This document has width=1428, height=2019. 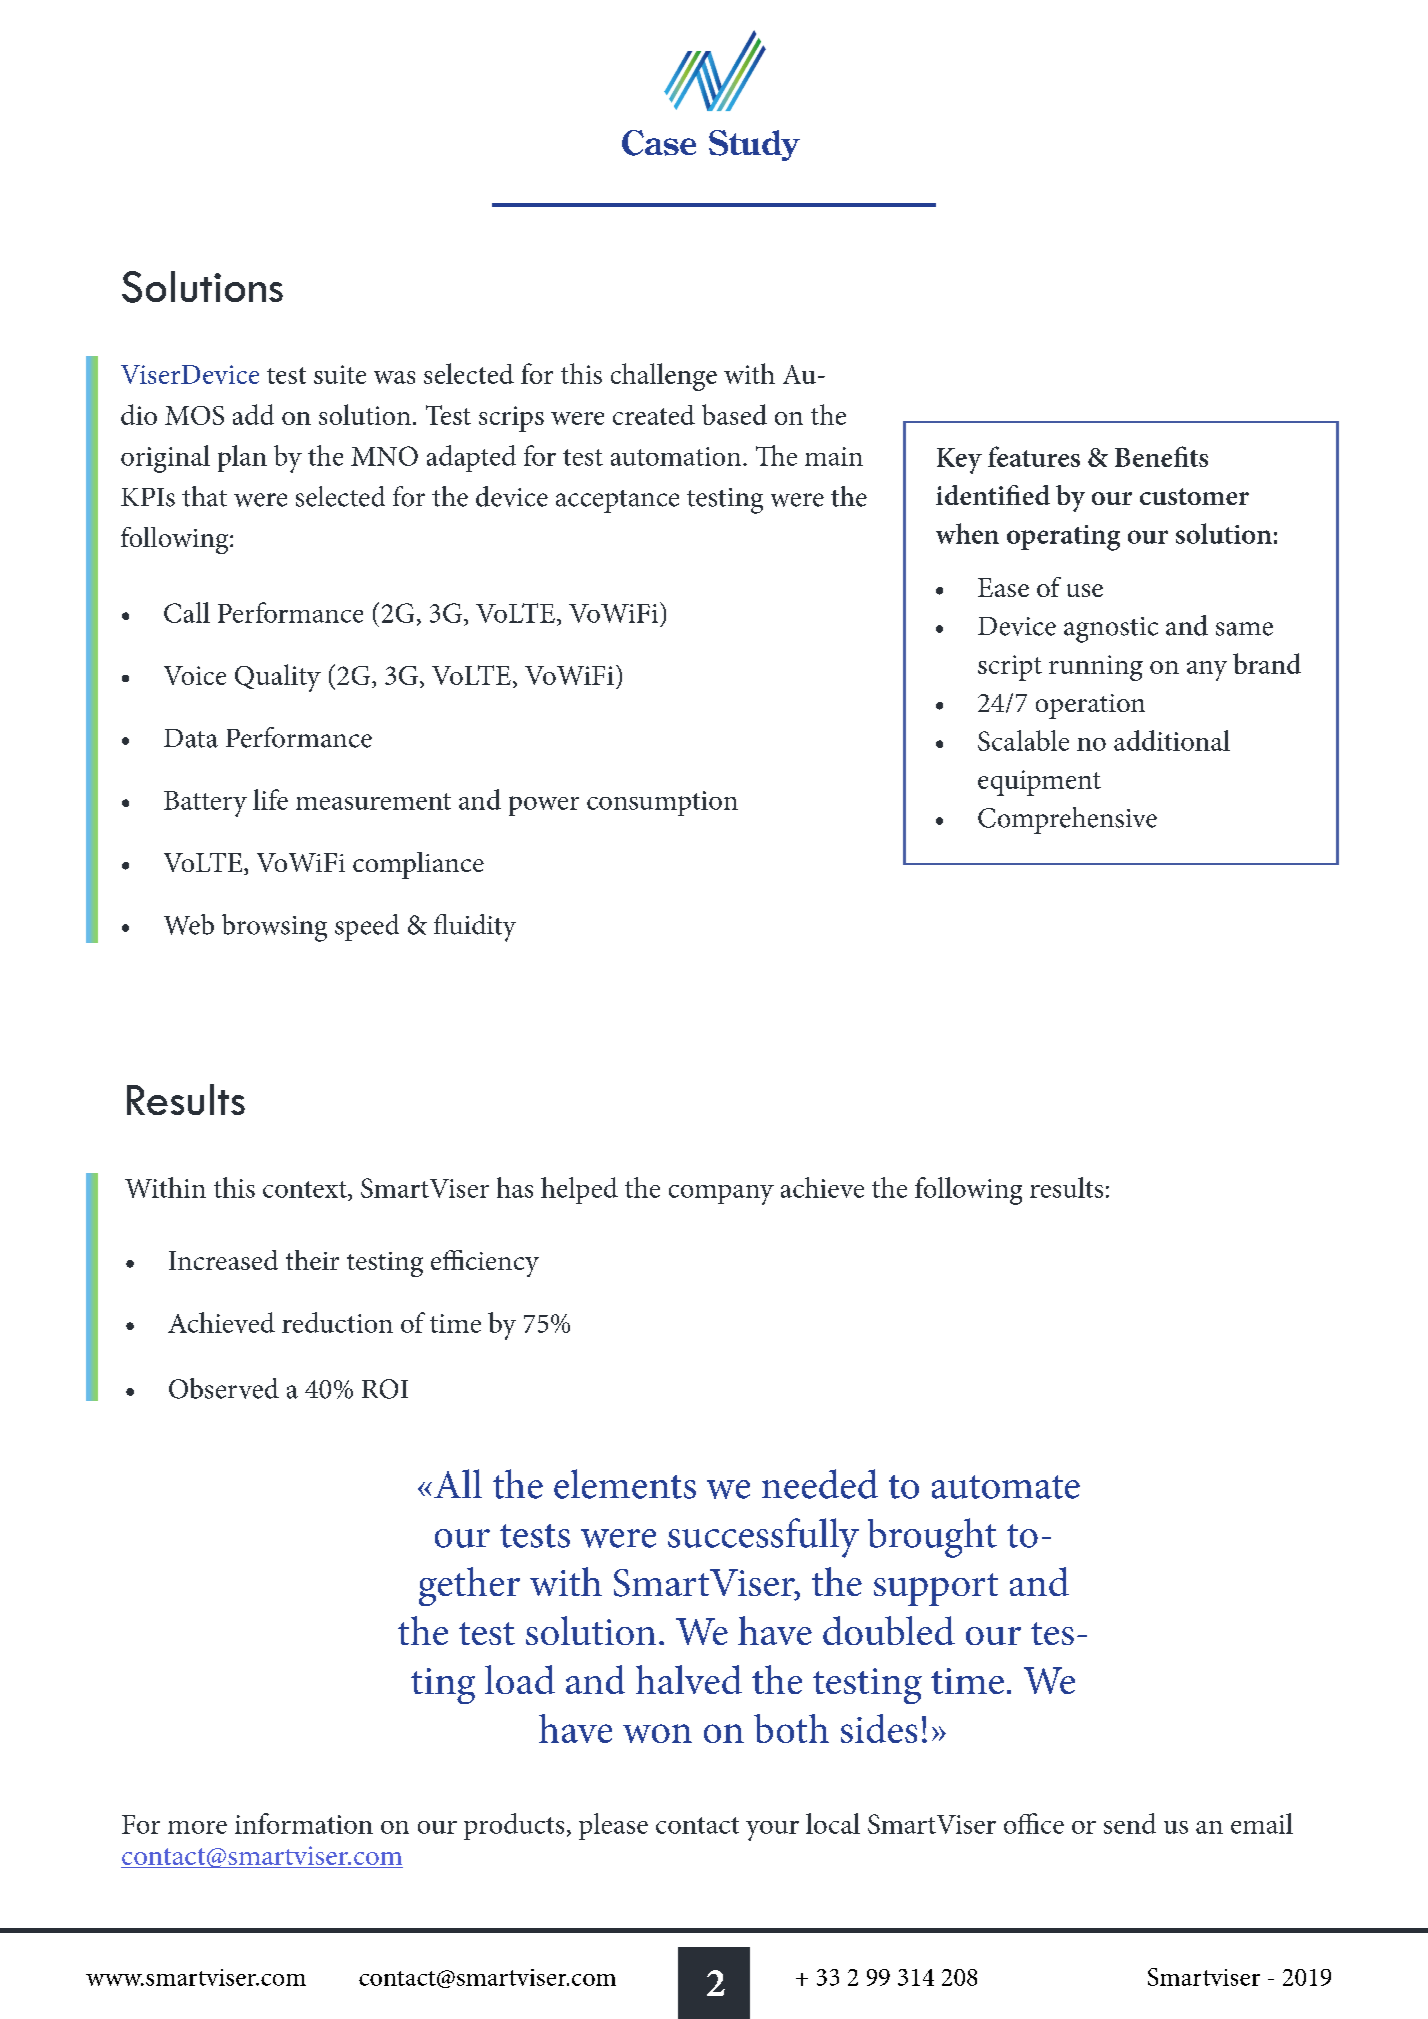 I want to click on Call, so click(x=187, y=612).
